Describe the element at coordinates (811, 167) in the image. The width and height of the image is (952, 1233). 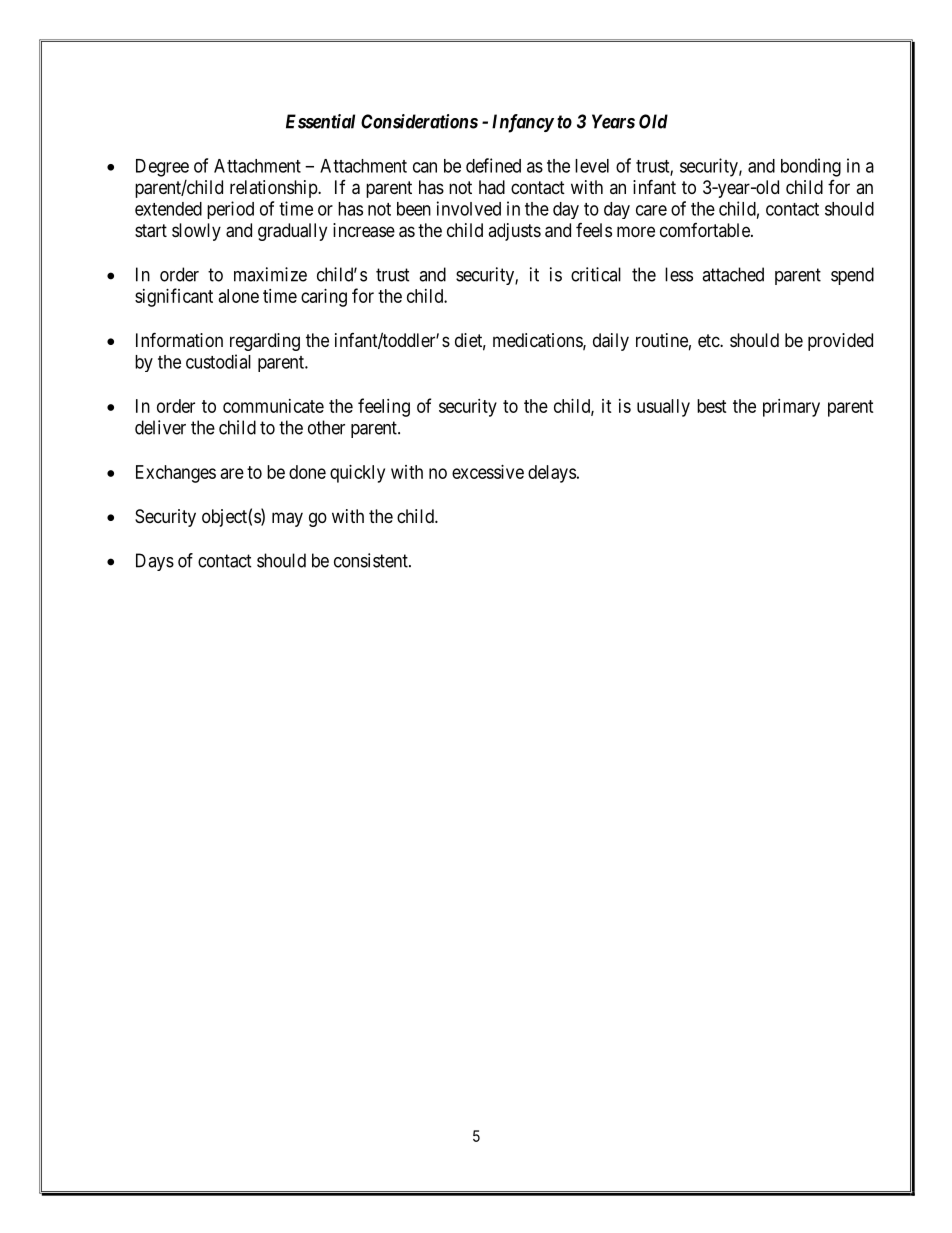
I see `bonding` at that location.
